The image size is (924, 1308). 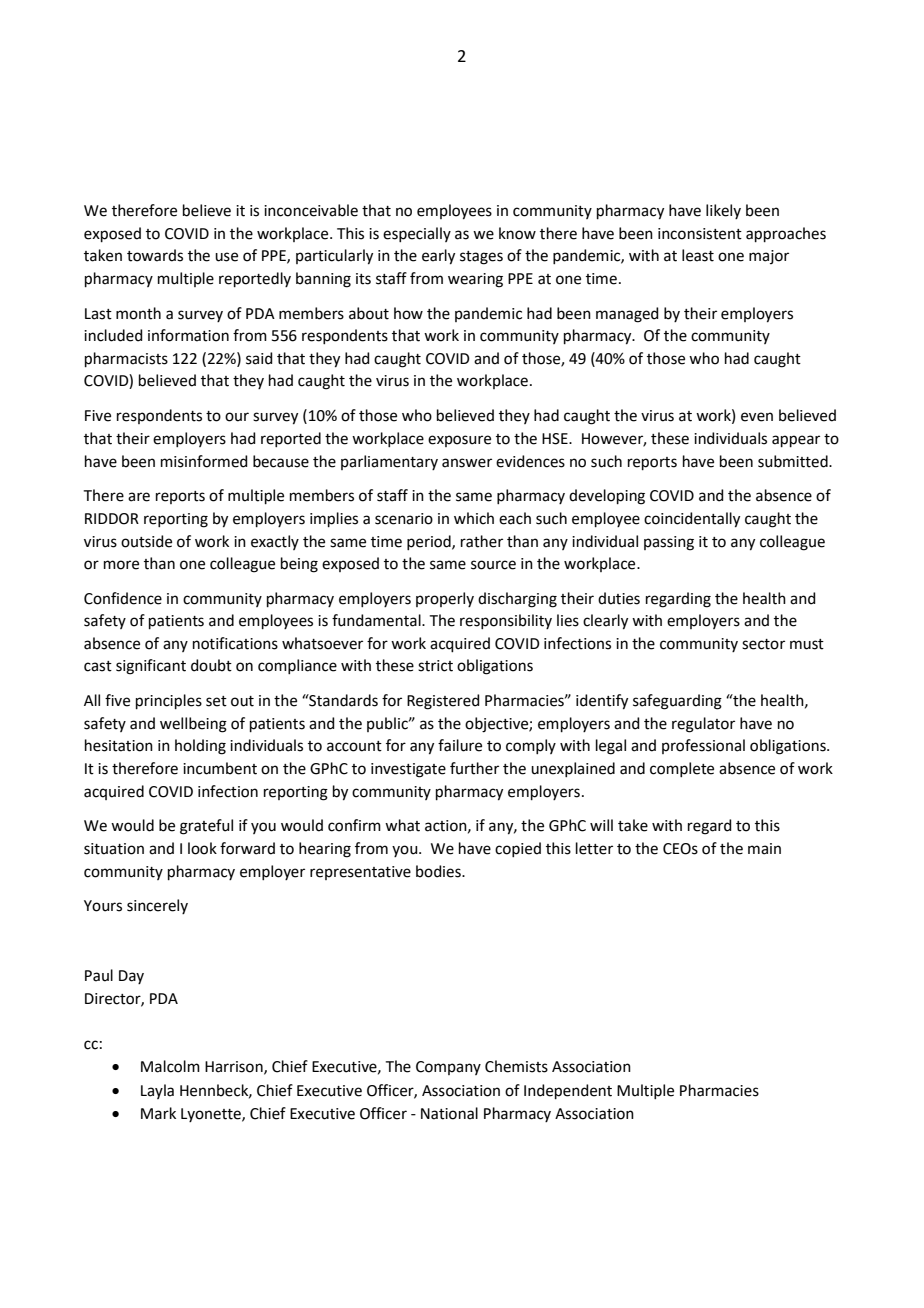 What do you see at coordinates (417, 234) in the document?
I see `especially` at bounding box center [417, 234].
